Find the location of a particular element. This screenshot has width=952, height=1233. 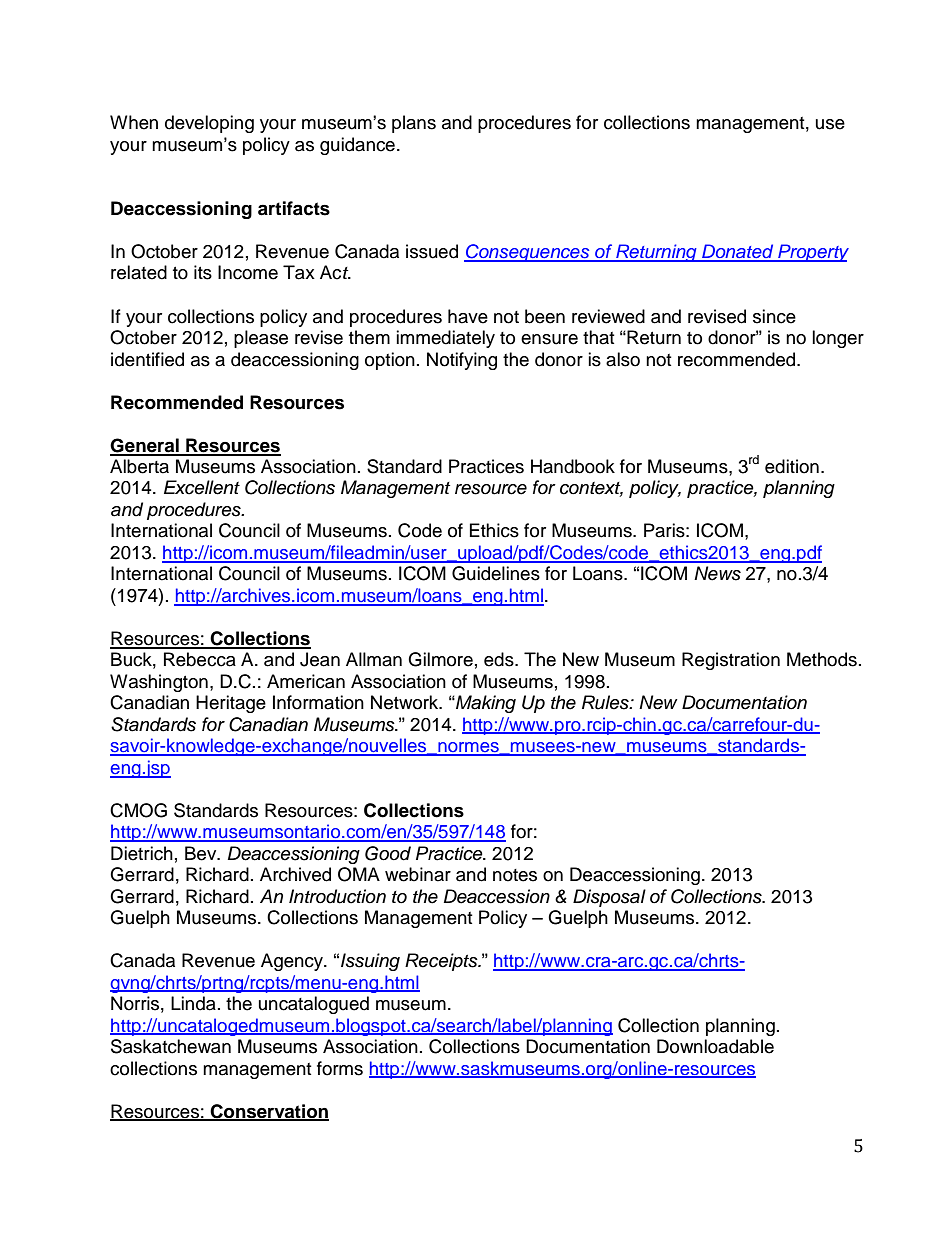

eds is located at coordinates (500, 659).
